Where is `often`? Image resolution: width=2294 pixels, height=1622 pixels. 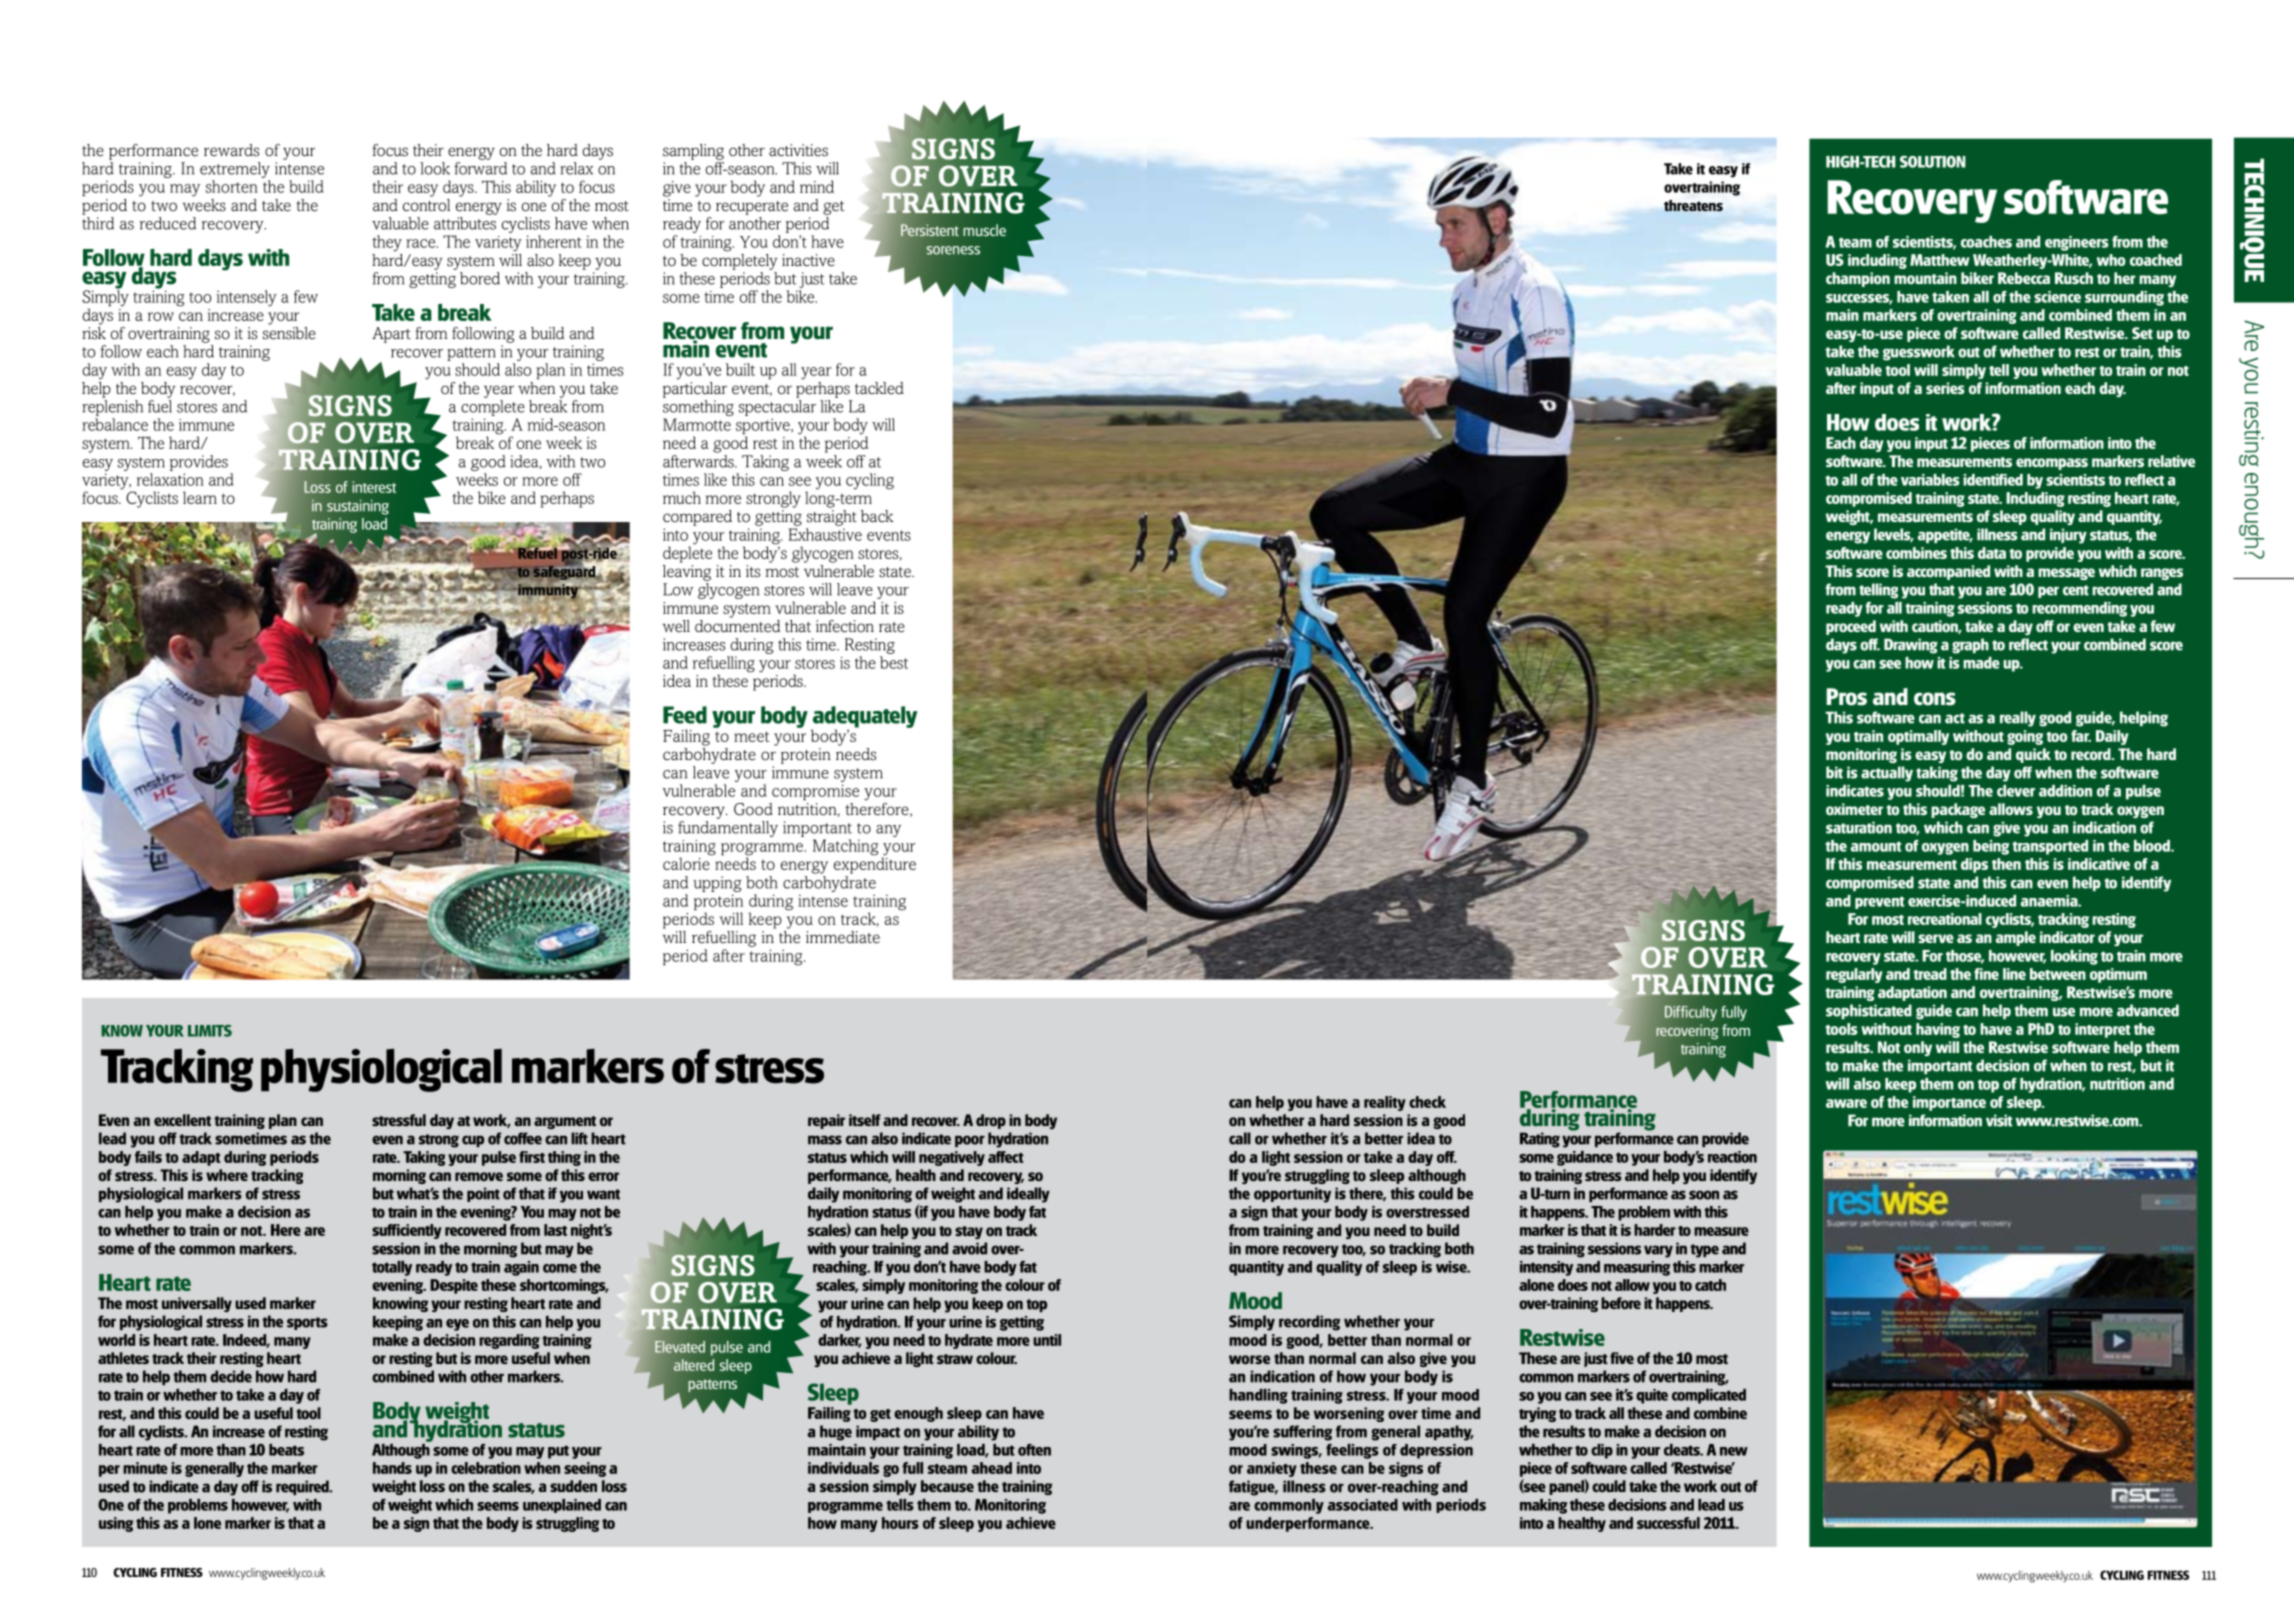 often is located at coordinates (1034, 1450).
